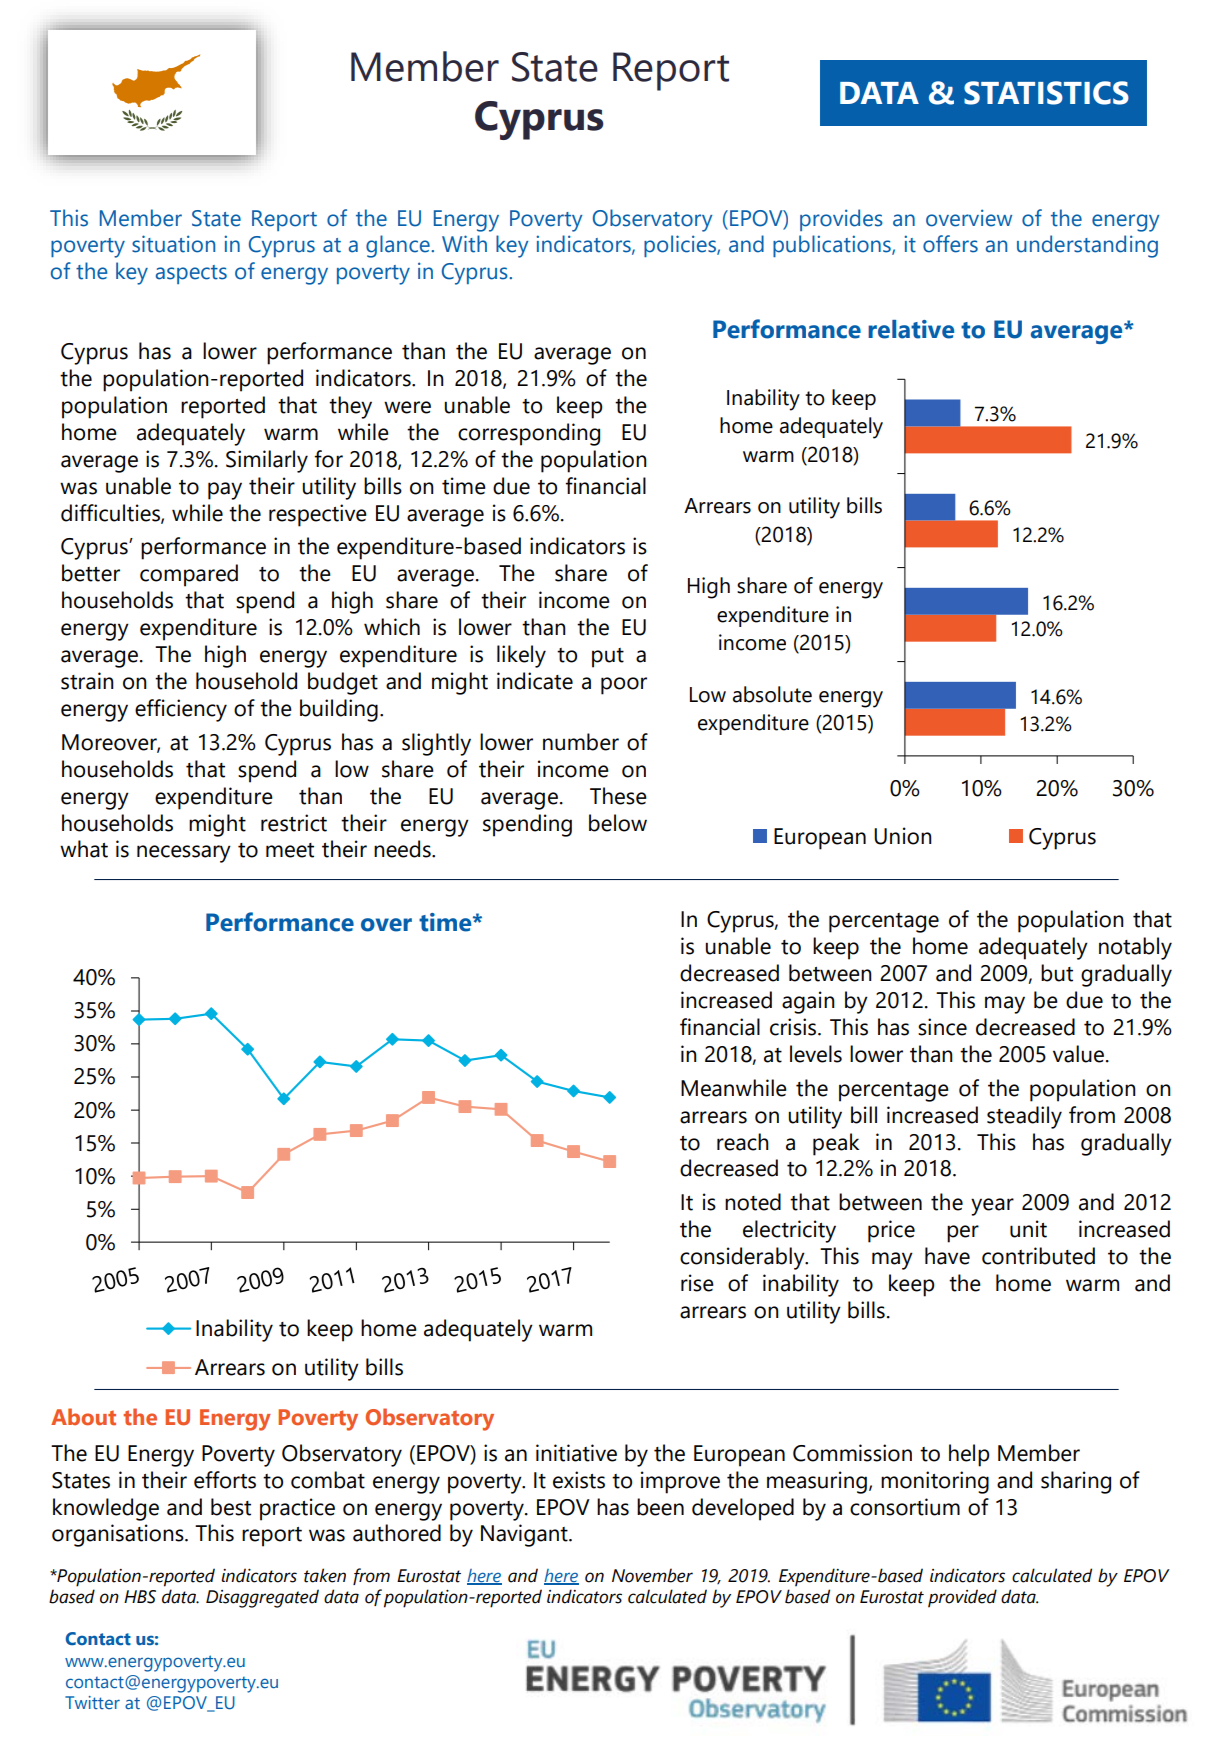  What do you see at coordinates (184, 854) in the page?
I see `necessary` at bounding box center [184, 854].
